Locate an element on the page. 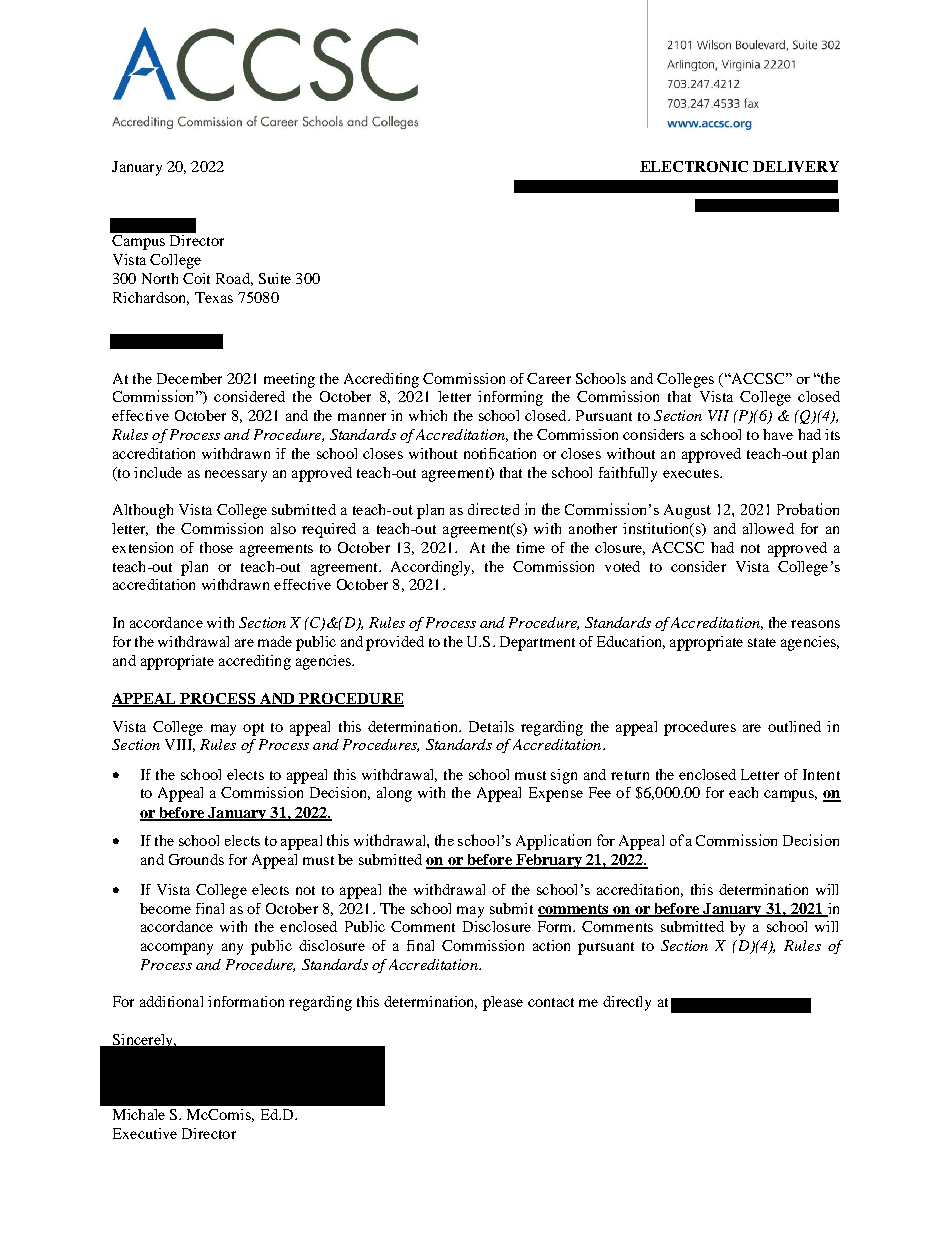 The image size is (952, 1233). have is located at coordinates (778, 434).
